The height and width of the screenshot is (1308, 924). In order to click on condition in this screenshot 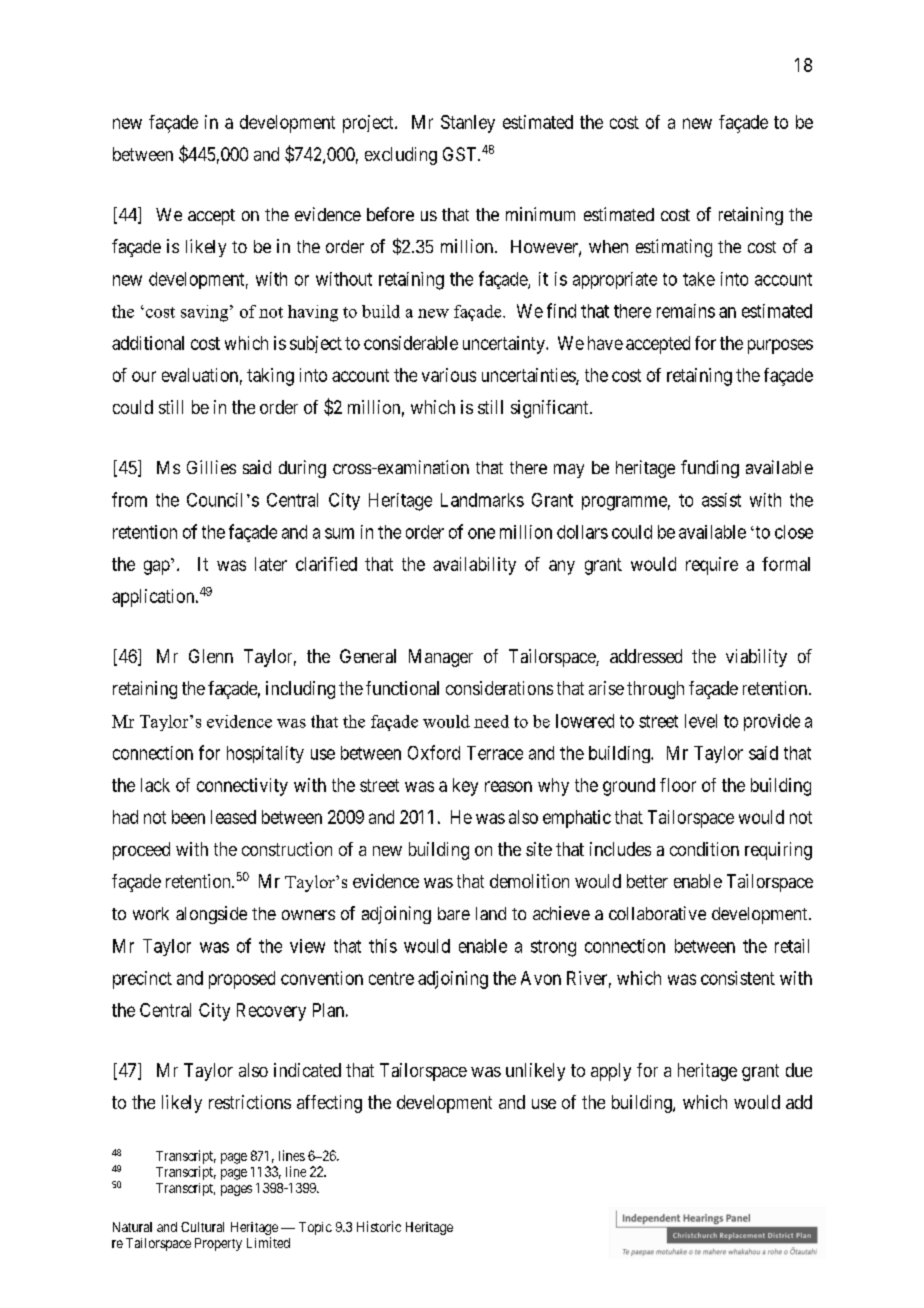, I will do `click(704, 849)`.
